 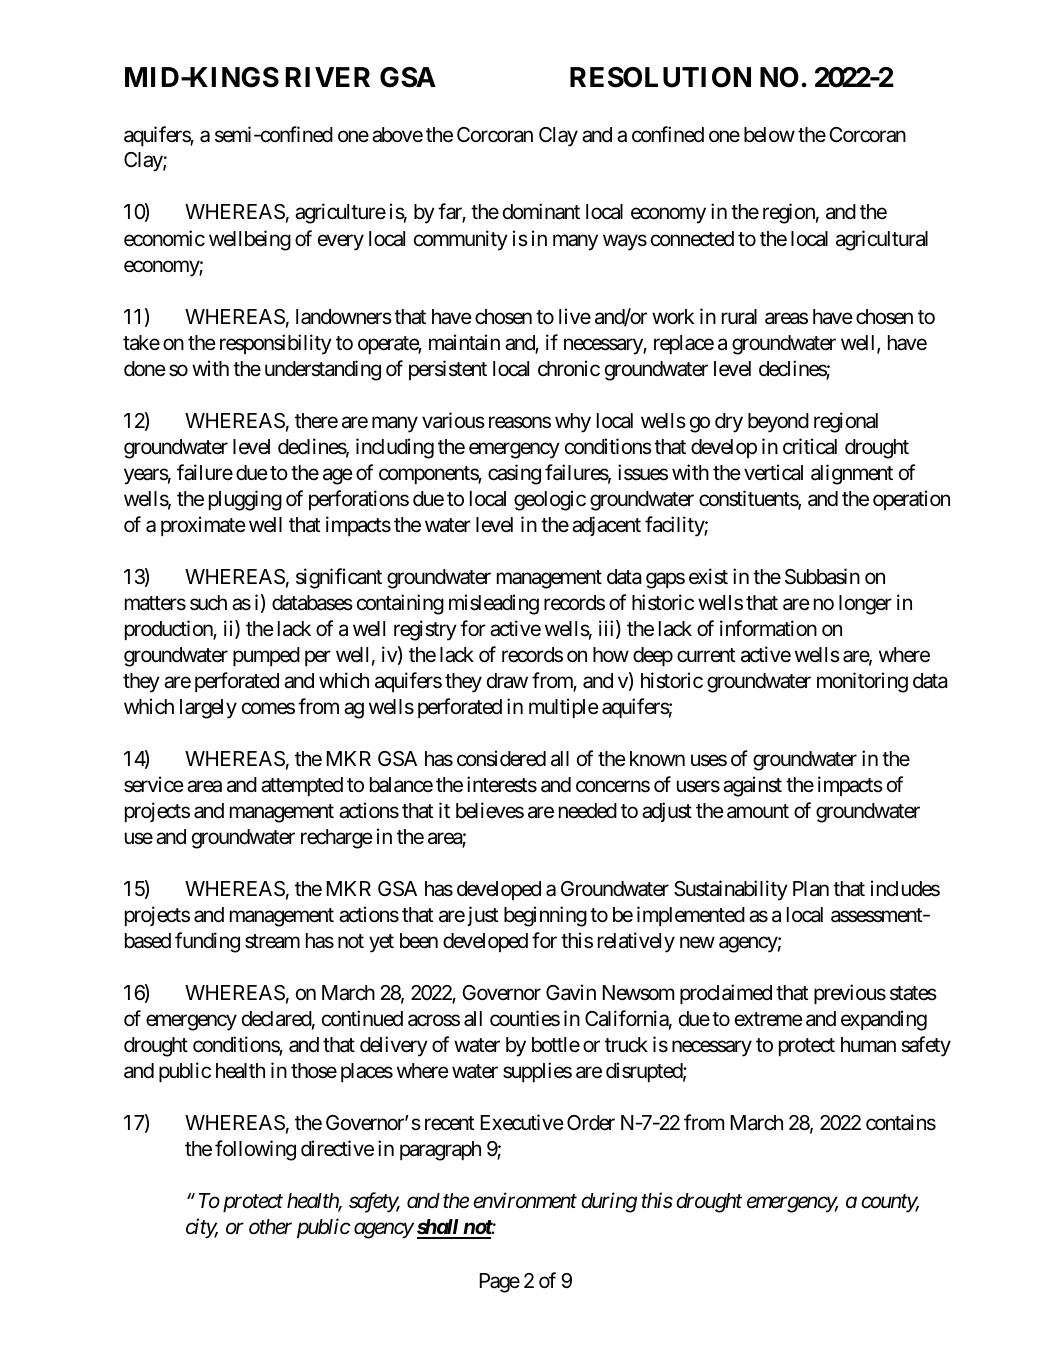 What do you see at coordinates (339, 578) in the screenshot?
I see `significant` at bounding box center [339, 578].
